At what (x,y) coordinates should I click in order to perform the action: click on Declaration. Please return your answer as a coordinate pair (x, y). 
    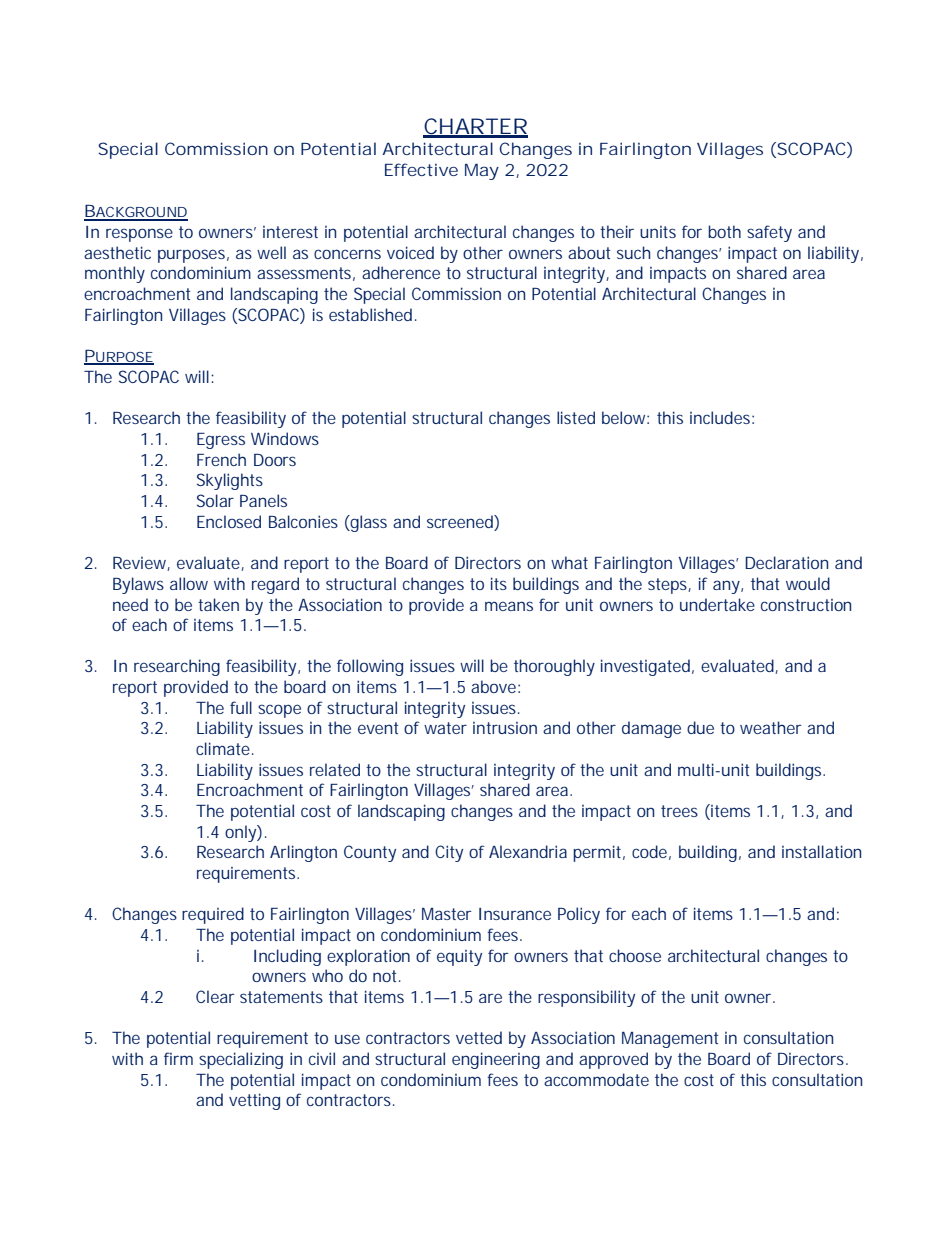
    Looking at the image, I should click on (786, 562).
